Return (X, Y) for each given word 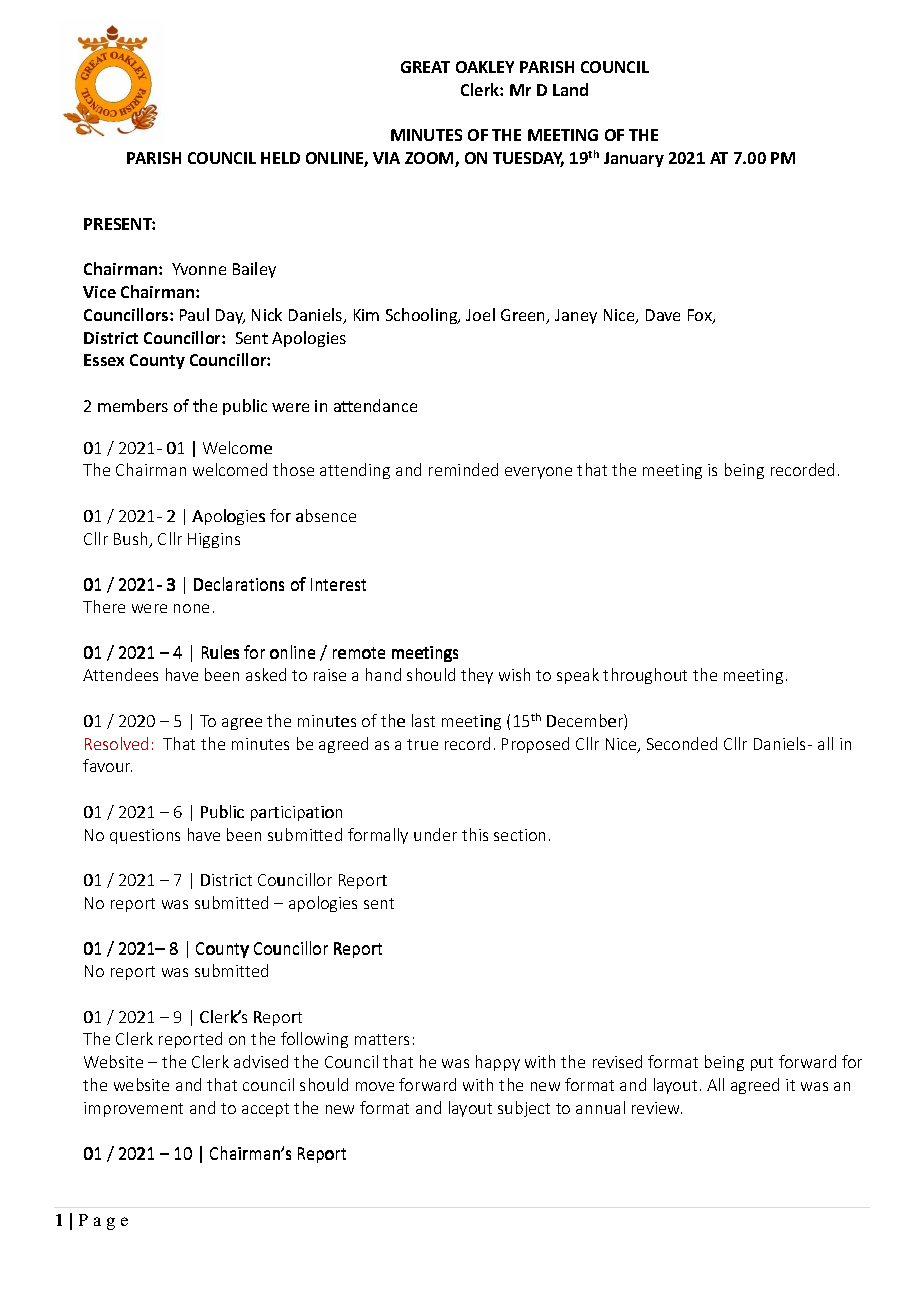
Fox (701, 316)
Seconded (682, 743)
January (634, 159)
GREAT (425, 67)
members (133, 405)
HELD (280, 158)
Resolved (116, 743)
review (657, 1108)
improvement (133, 1109)
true (422, 744)
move (375, 1086)
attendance (375, 405)
